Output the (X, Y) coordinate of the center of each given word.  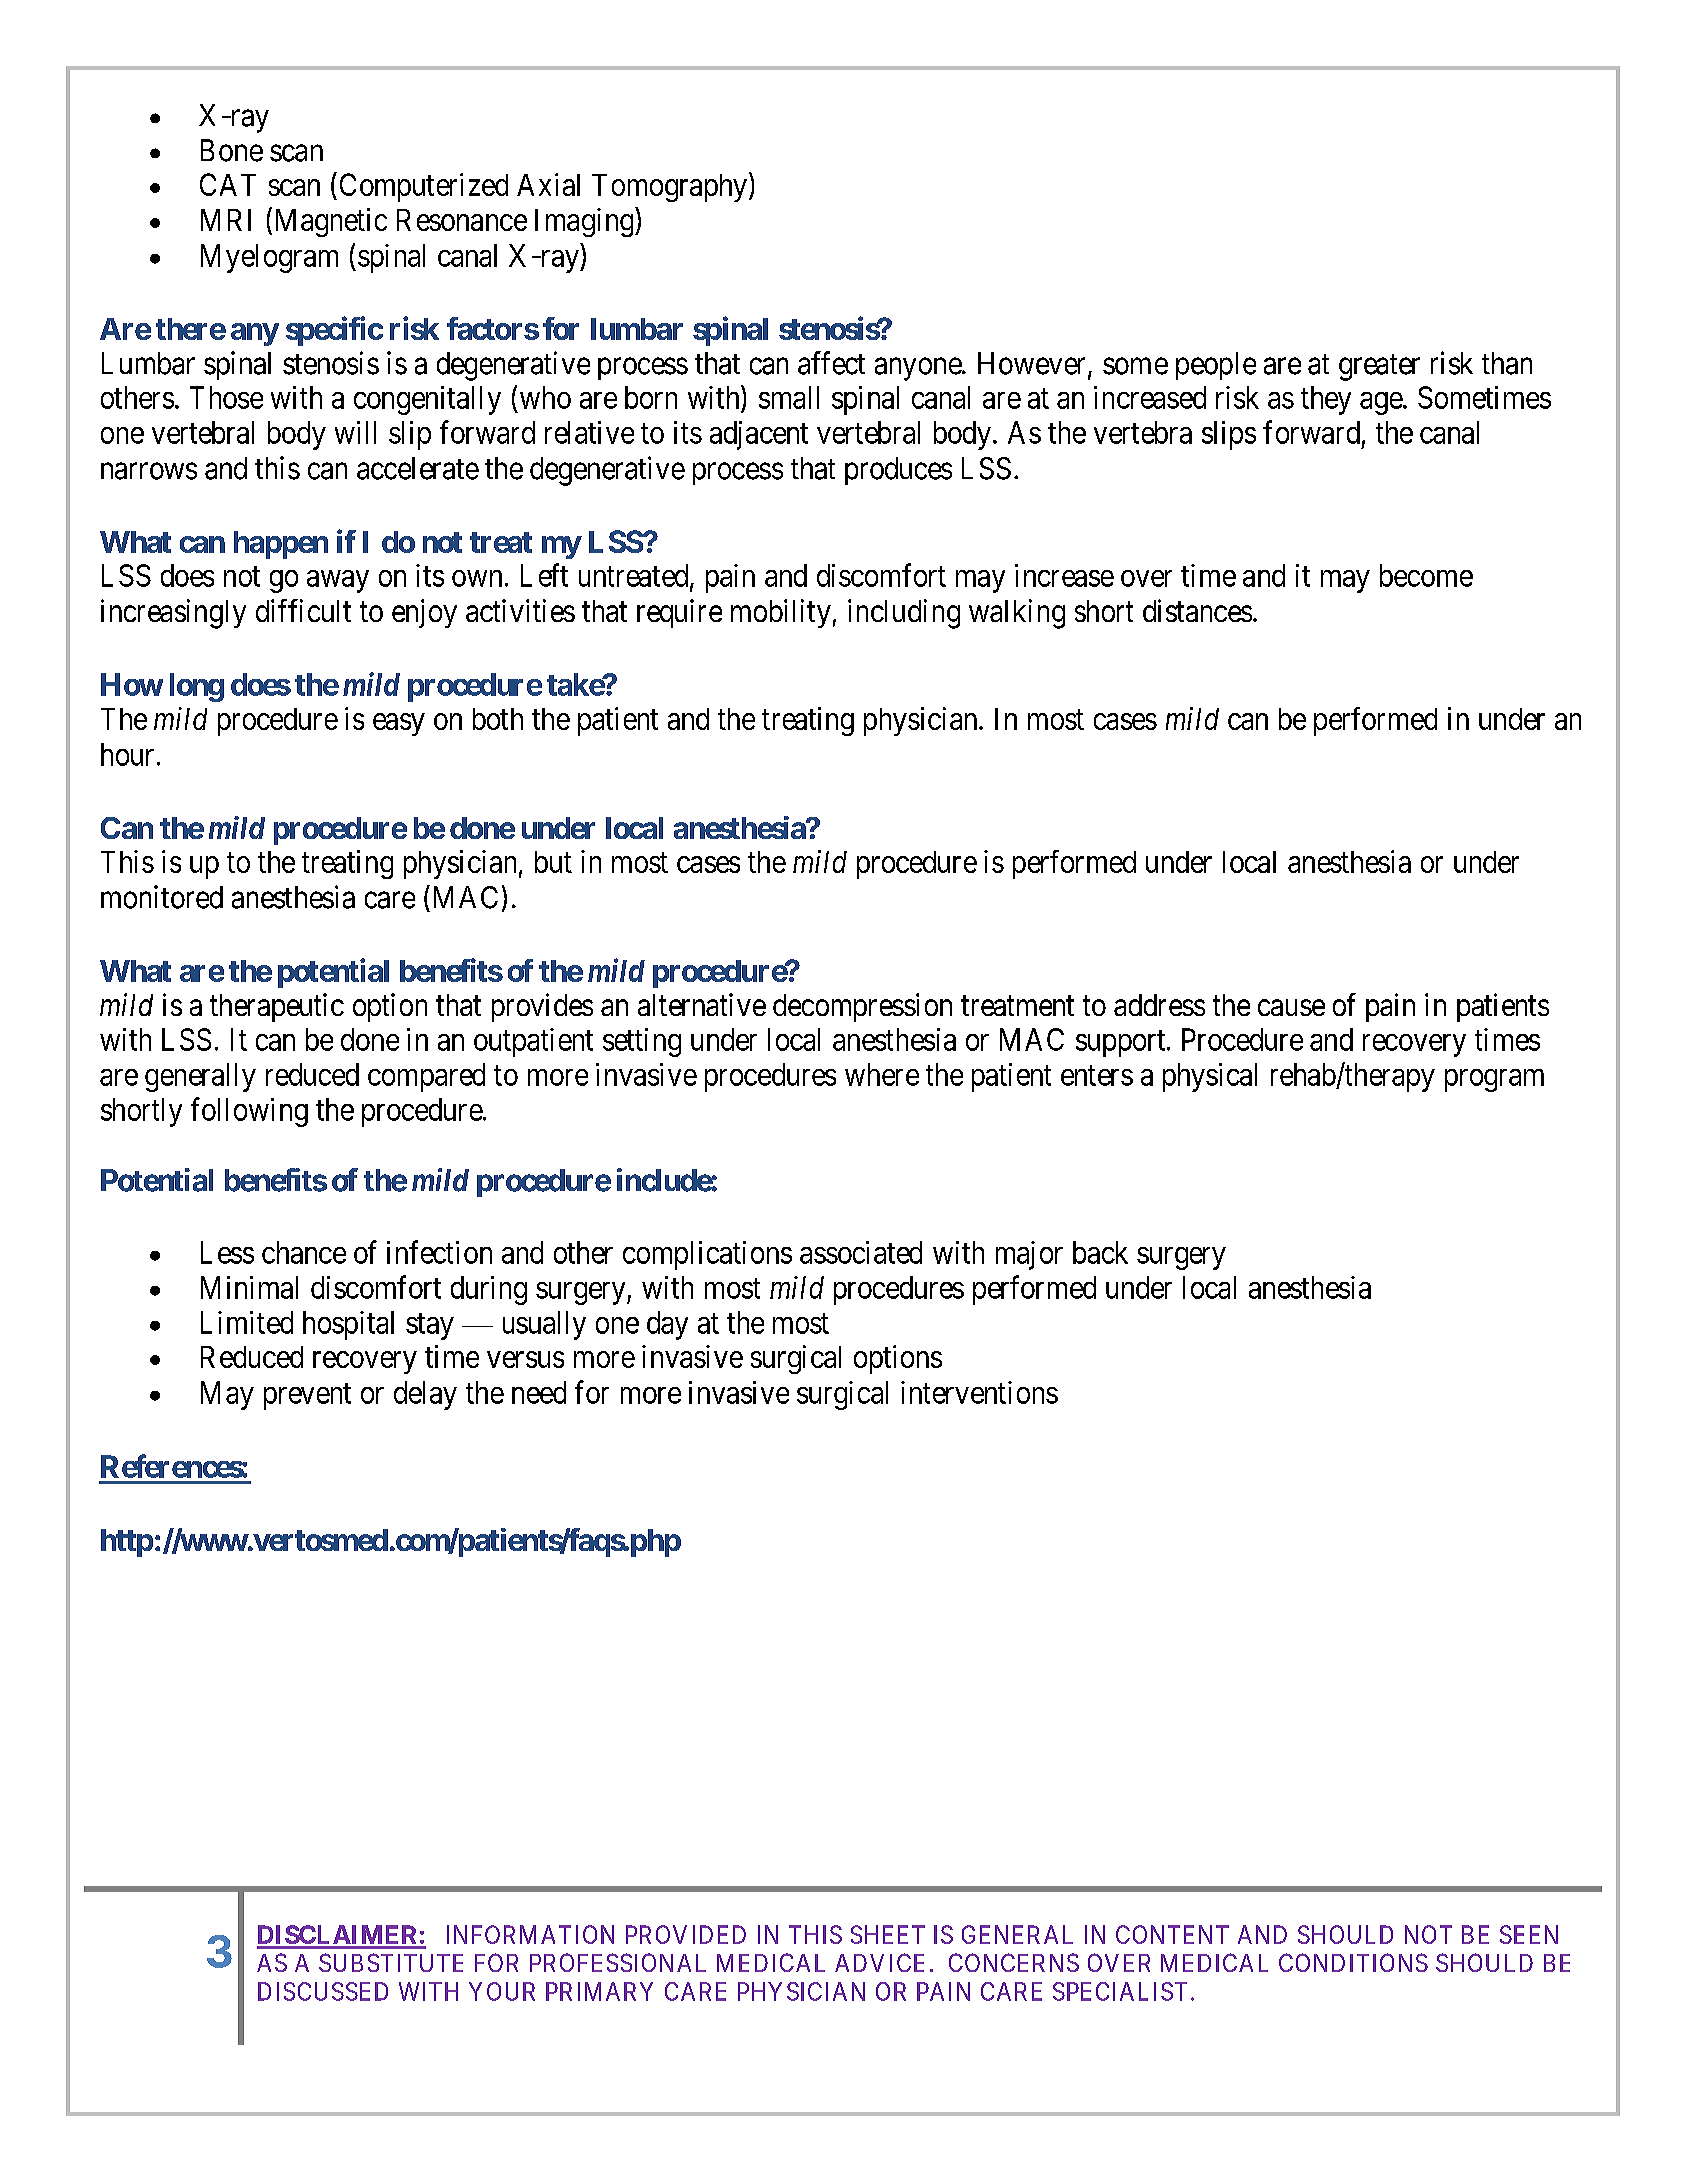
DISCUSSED (323, 1991)
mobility (781, 613)
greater (1379, 367)
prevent (307, 1396)
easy (399, 724)
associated (861, 1252)
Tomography (669, 188)
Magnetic (329, 222)
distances (1197, 610)
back (1100, 1252)
